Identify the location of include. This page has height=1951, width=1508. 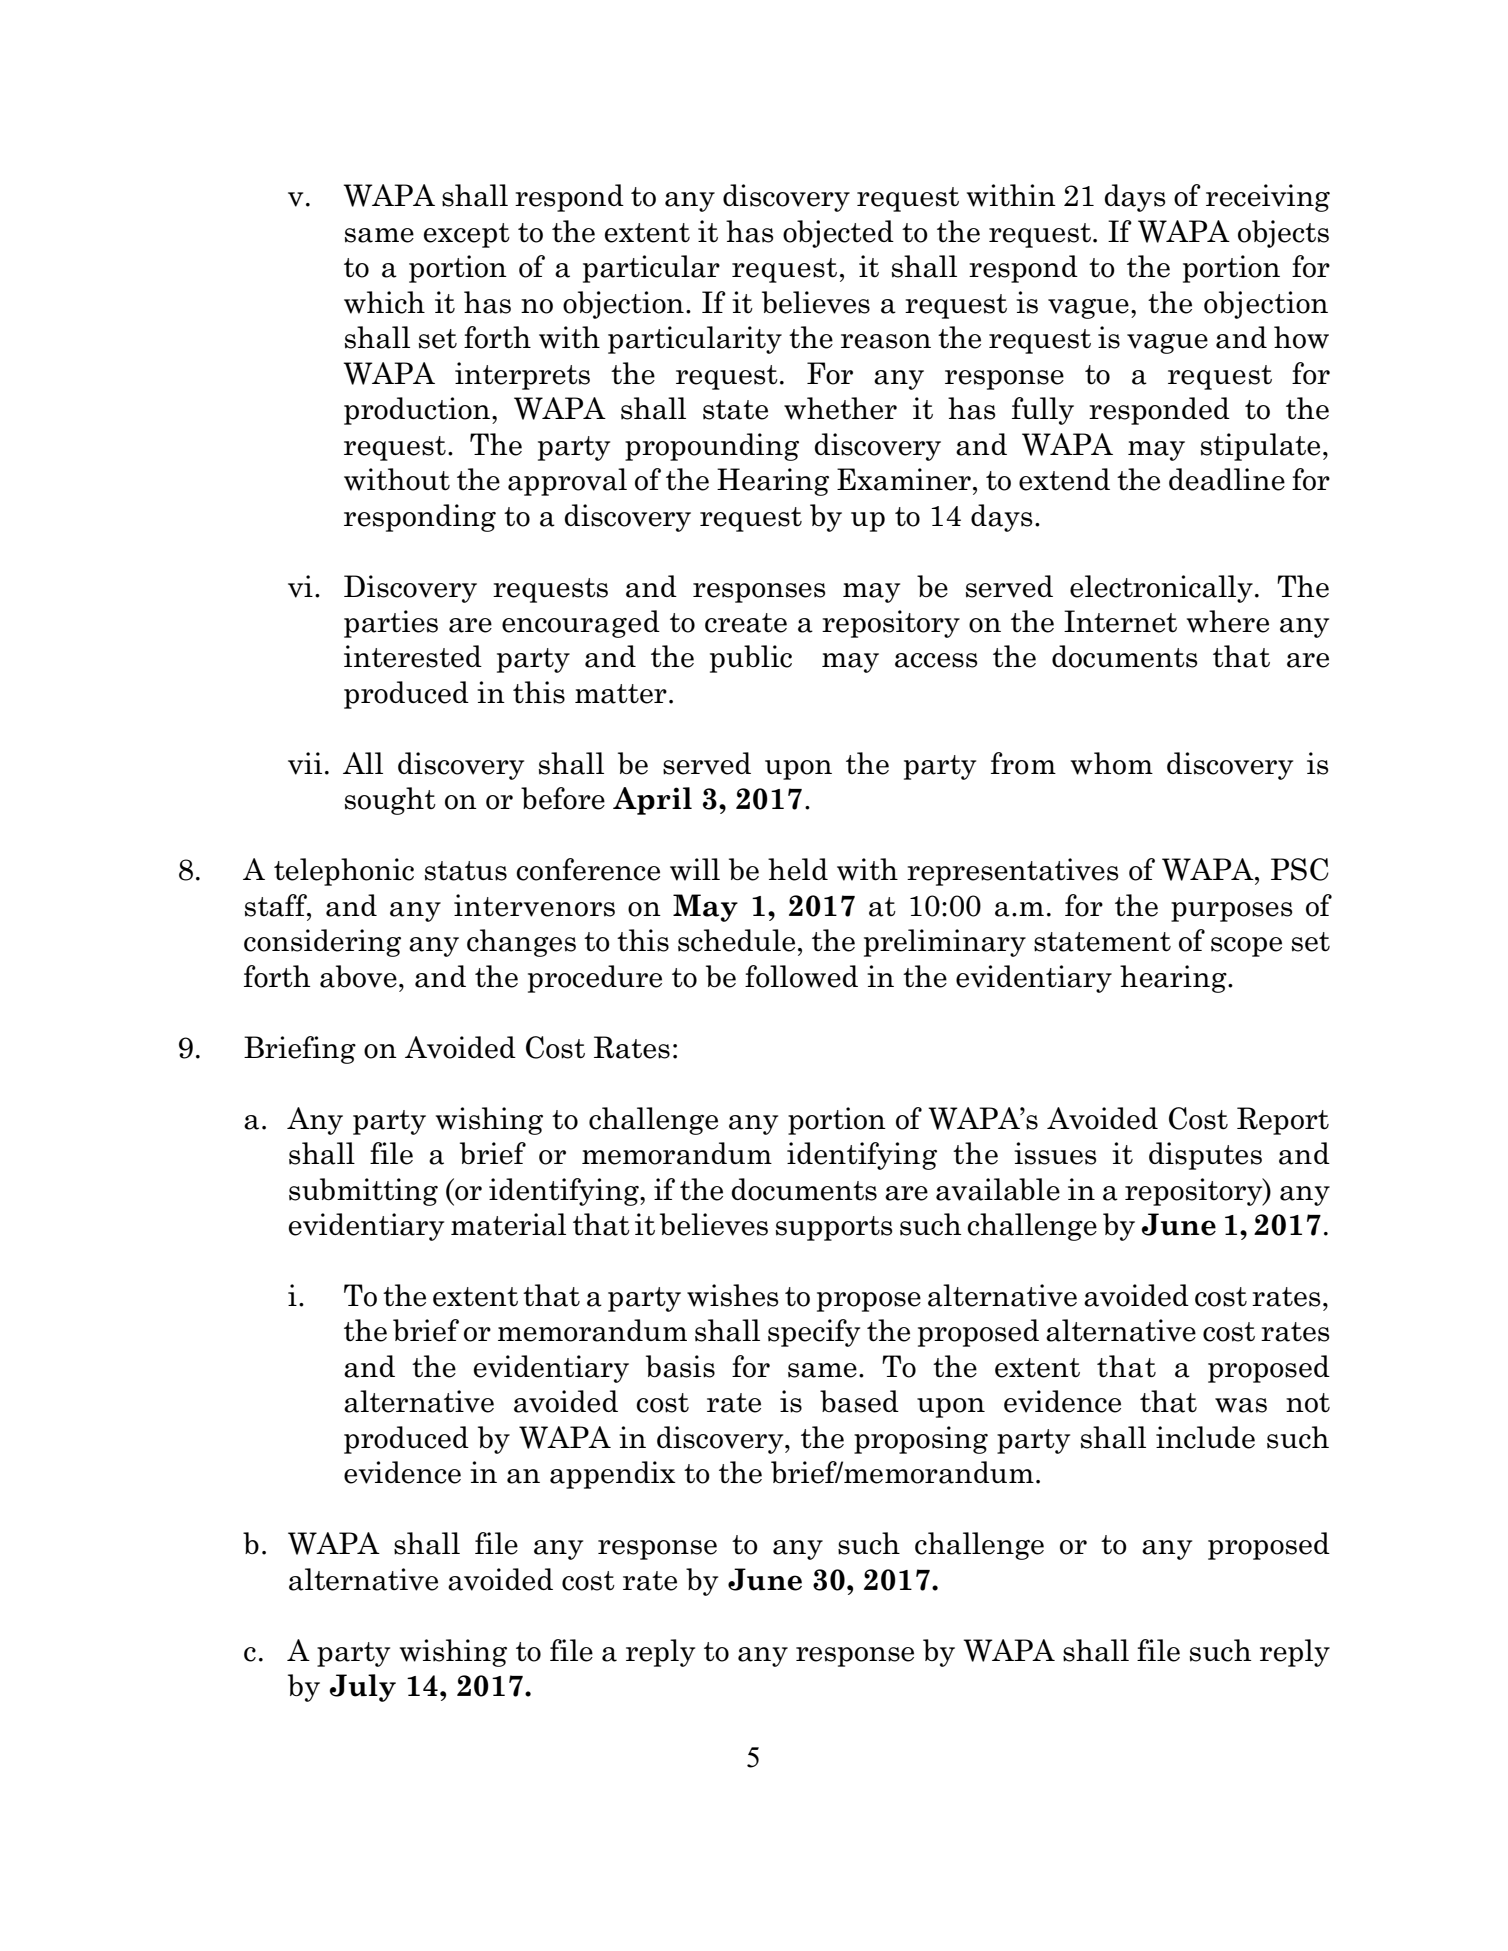
(1205, 1437).
